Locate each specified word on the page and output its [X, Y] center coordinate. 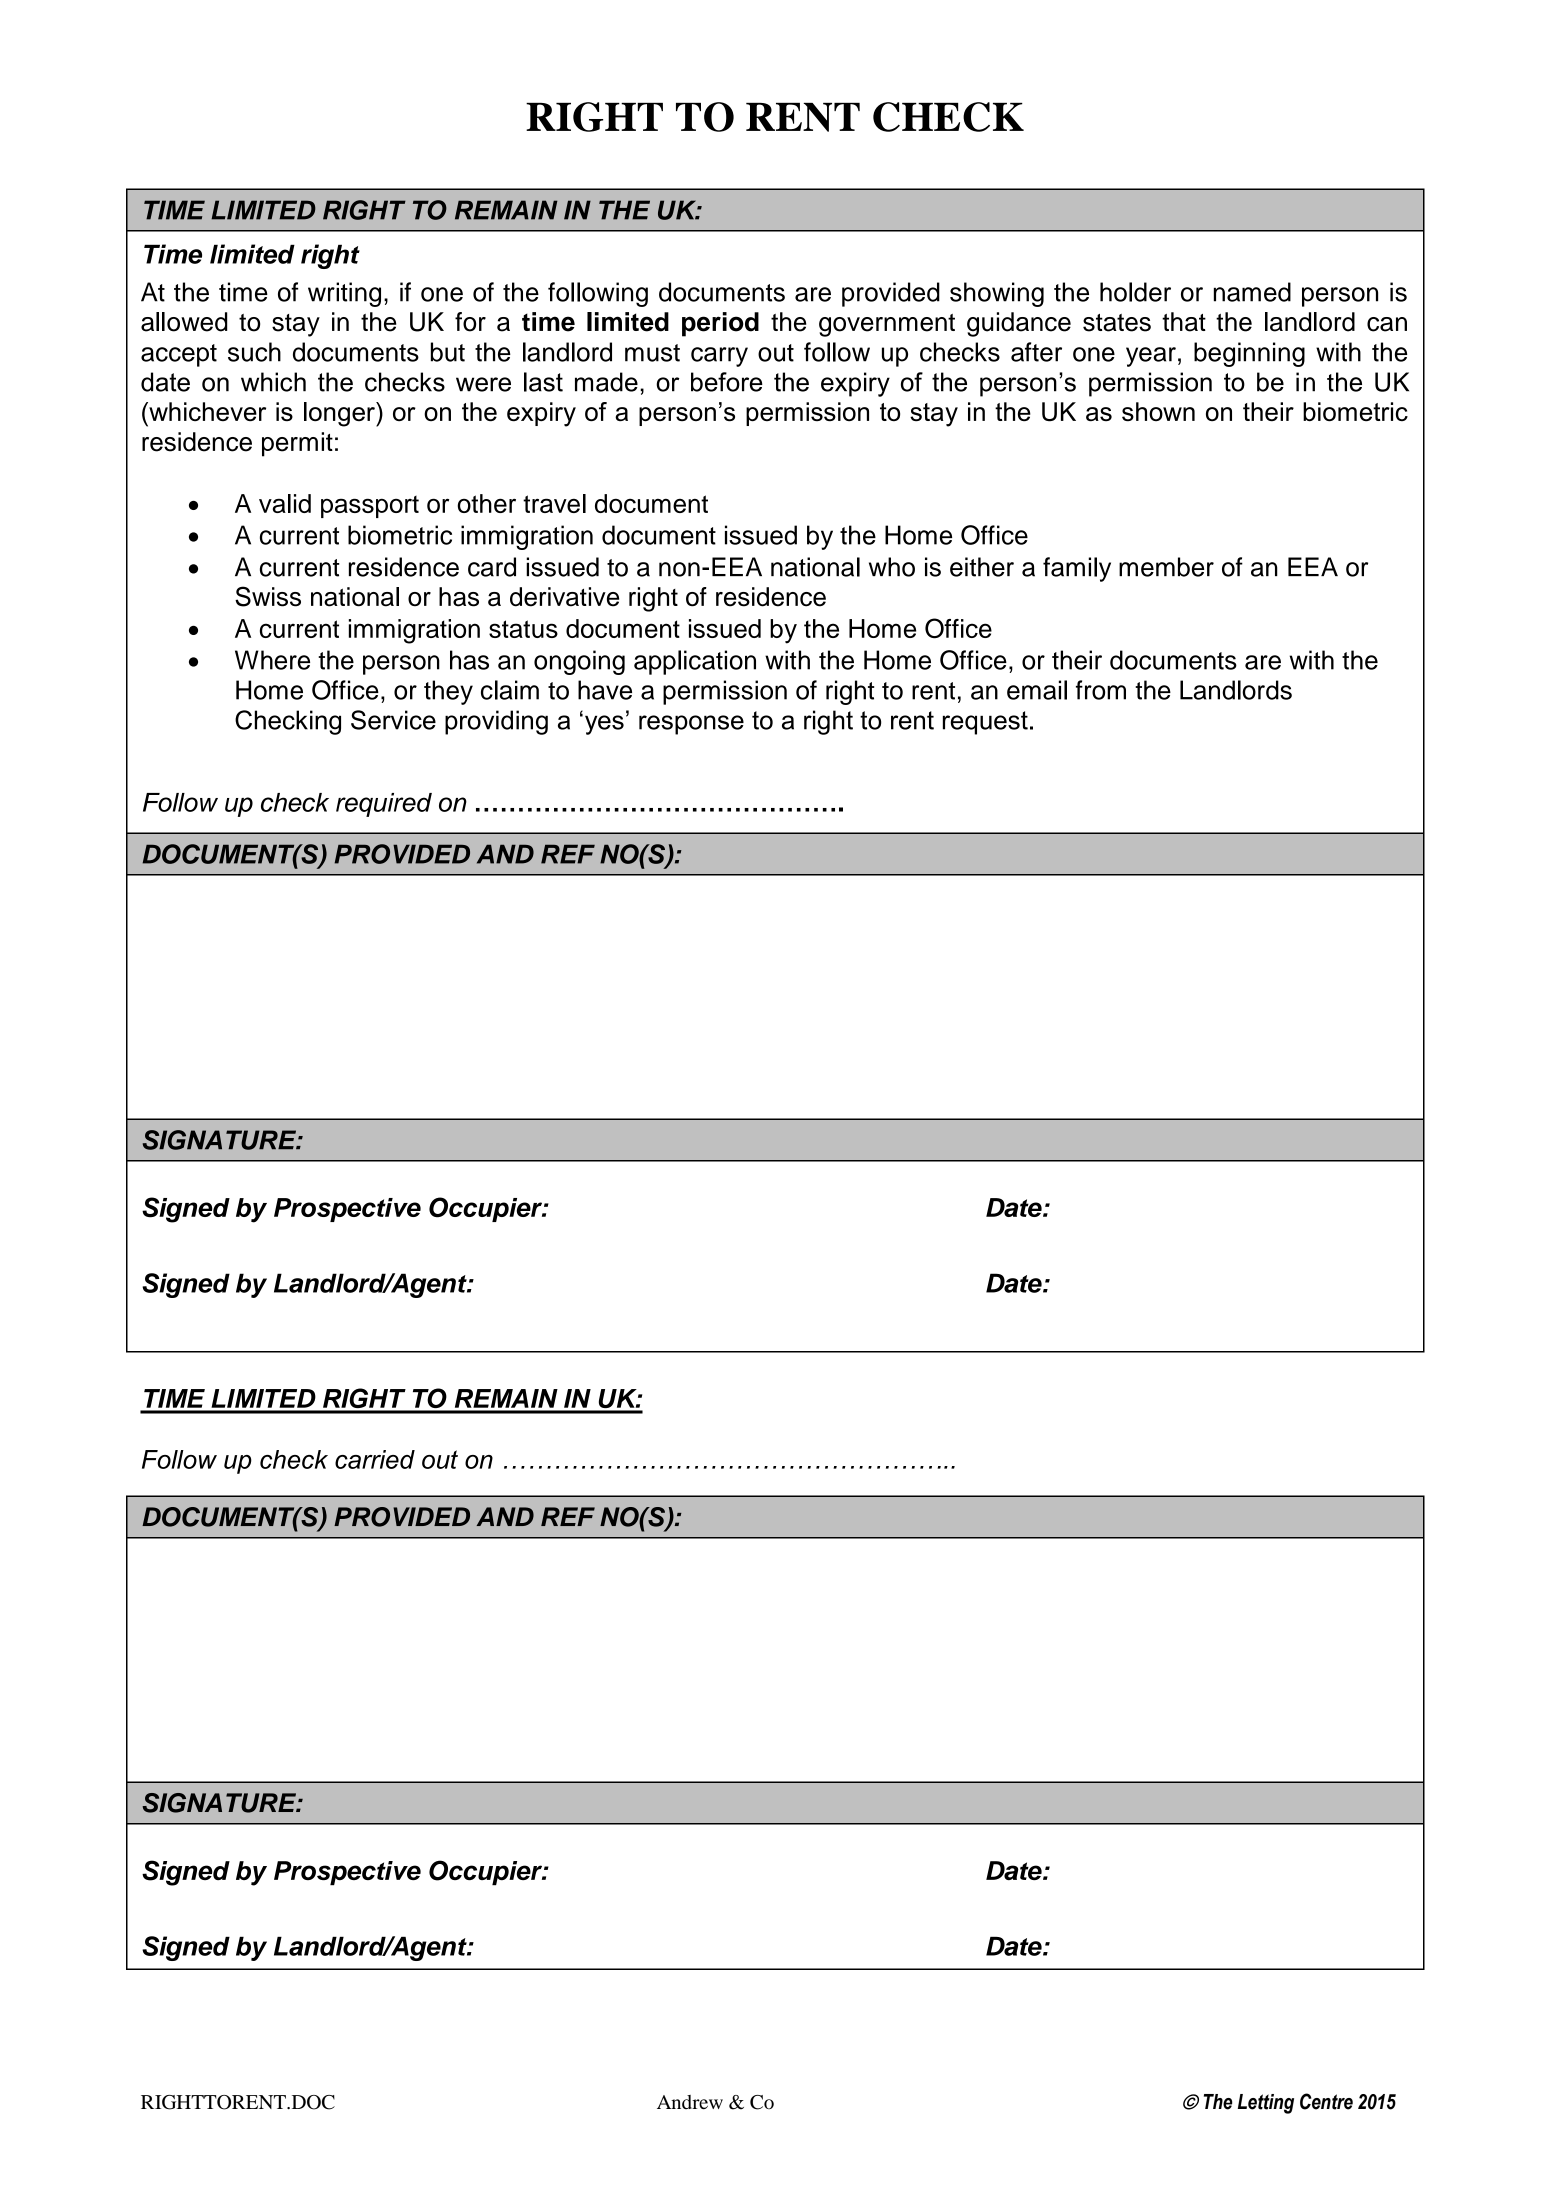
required [384, 805]
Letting [1266, 2104]
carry [719, 357]
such [254, 352]
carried [375, 1459]
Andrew [690, 2102]
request [985, 723]
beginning [1249, 354]
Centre [1326, 2101]
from [1101, 690]
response [691, 725]
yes [604, 725]
